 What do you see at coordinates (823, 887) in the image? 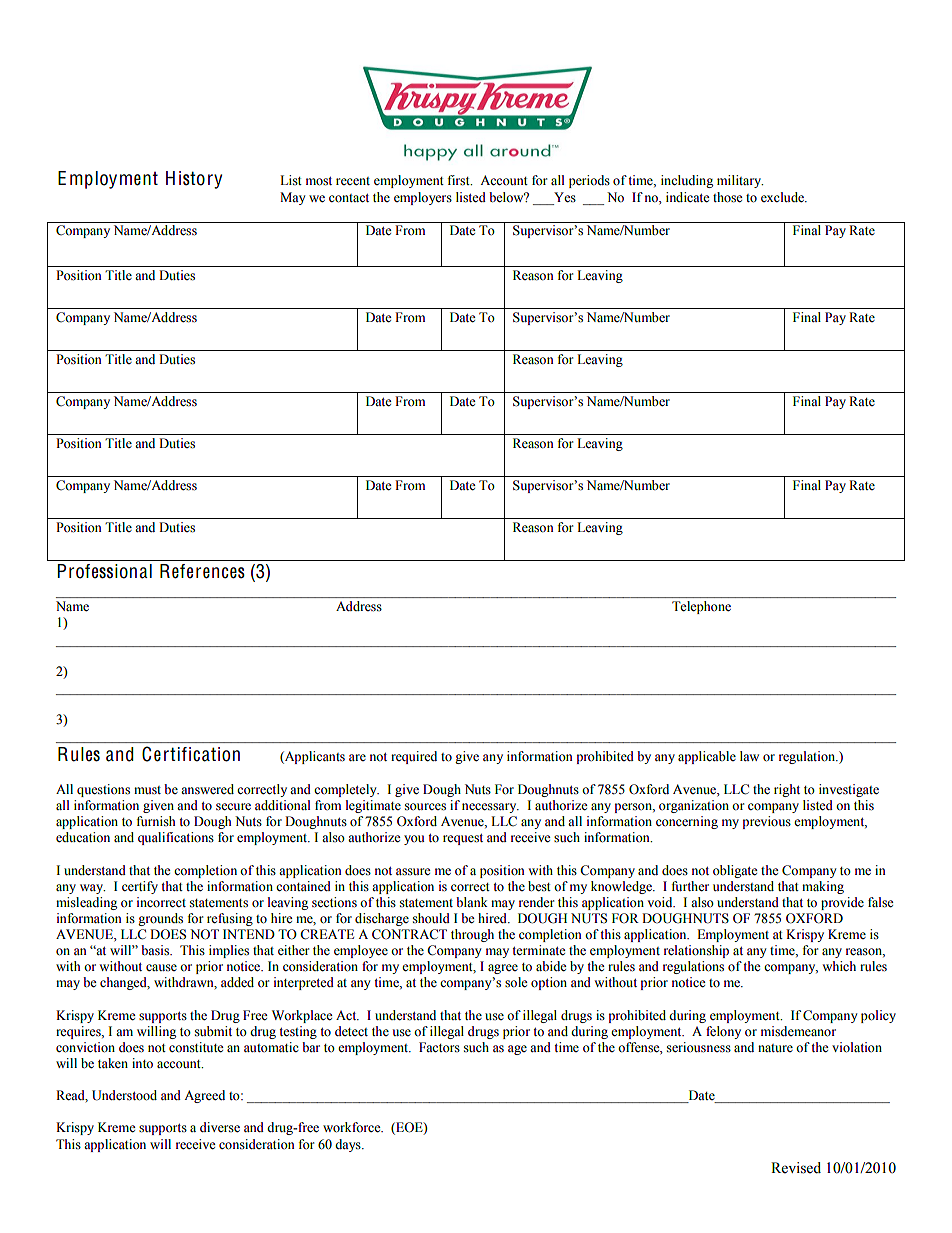
I see `making` at bounding box center [823, 887].
